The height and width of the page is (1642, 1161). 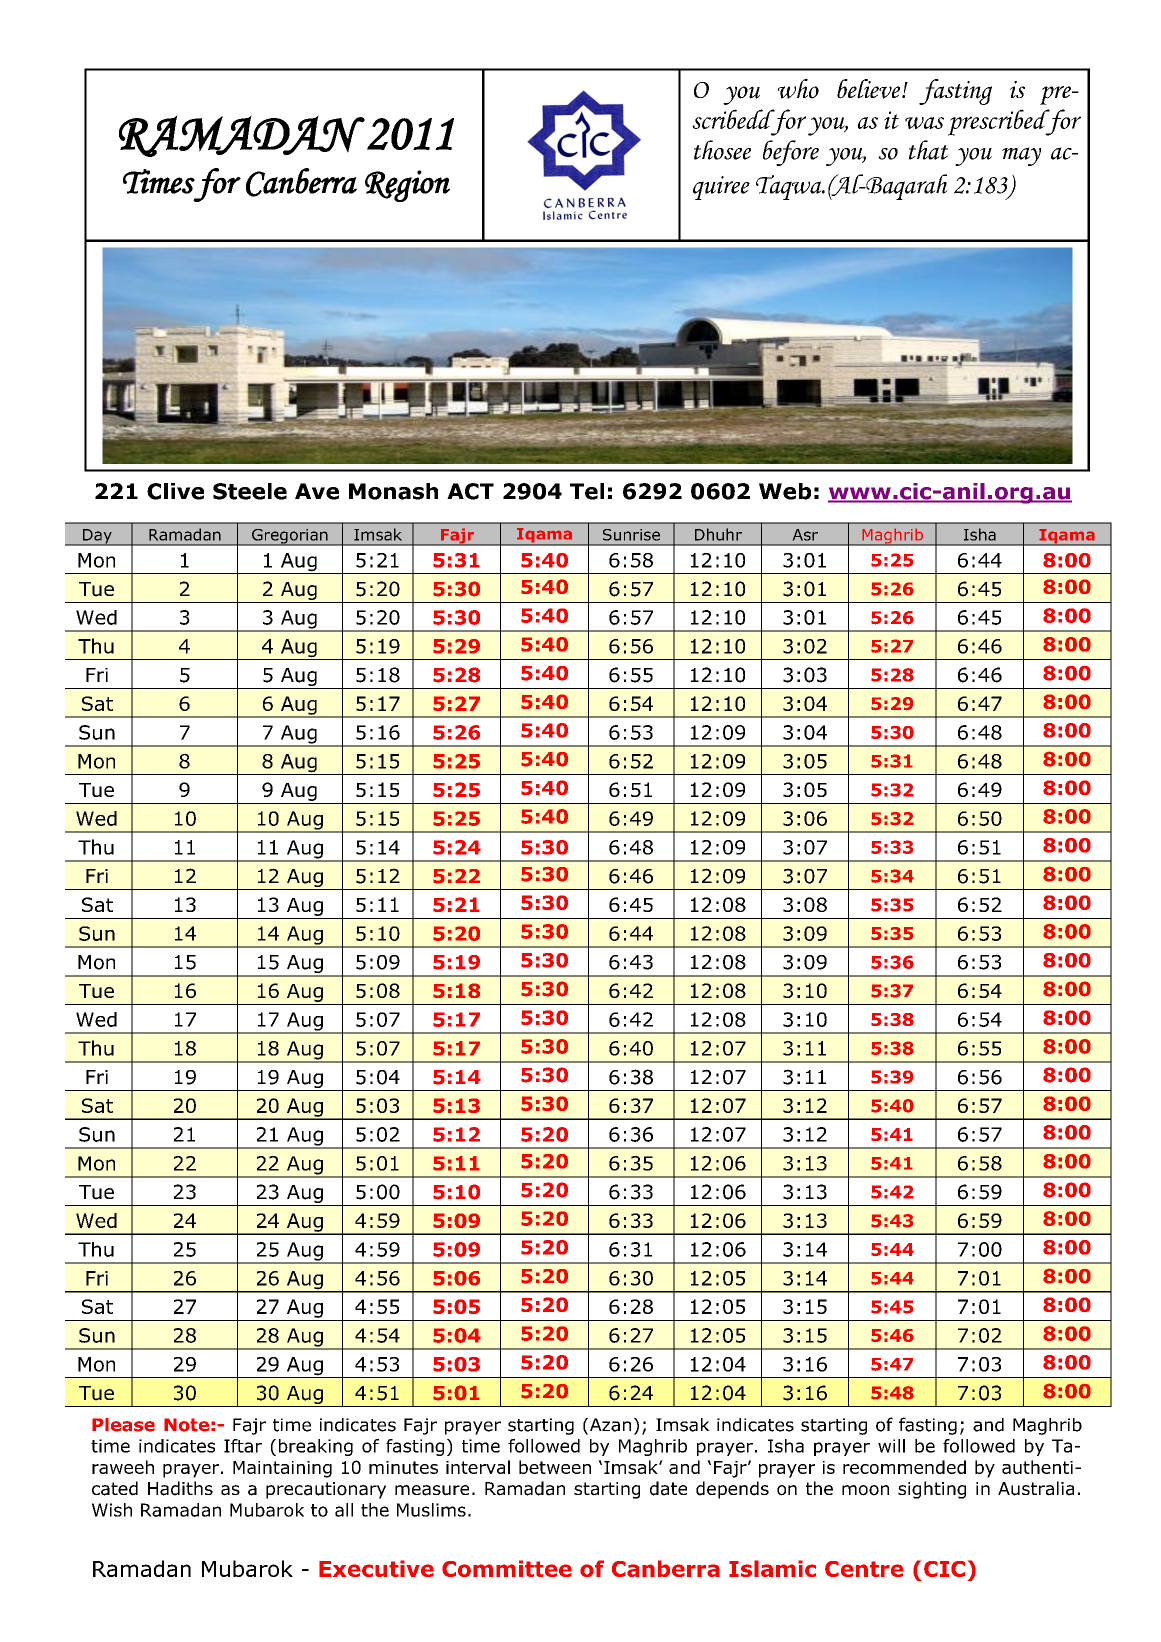 I want to click on Sunrise, so click(x=631, y=535).
